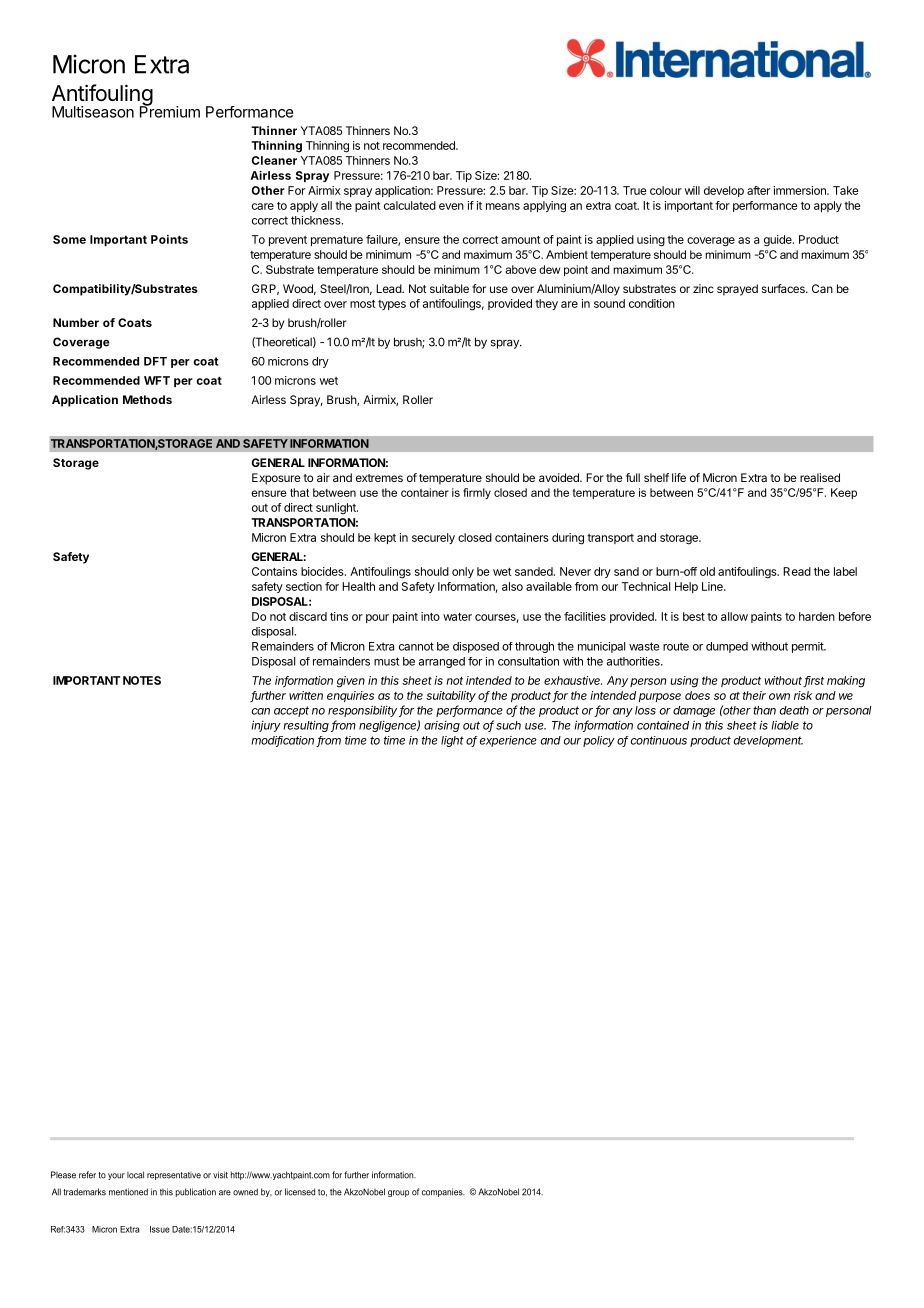 The width and height of the page is (924, 1308). What do you see at coordinates (503, 206) in the page?
I see `means` at bounding box center [503, 206].
